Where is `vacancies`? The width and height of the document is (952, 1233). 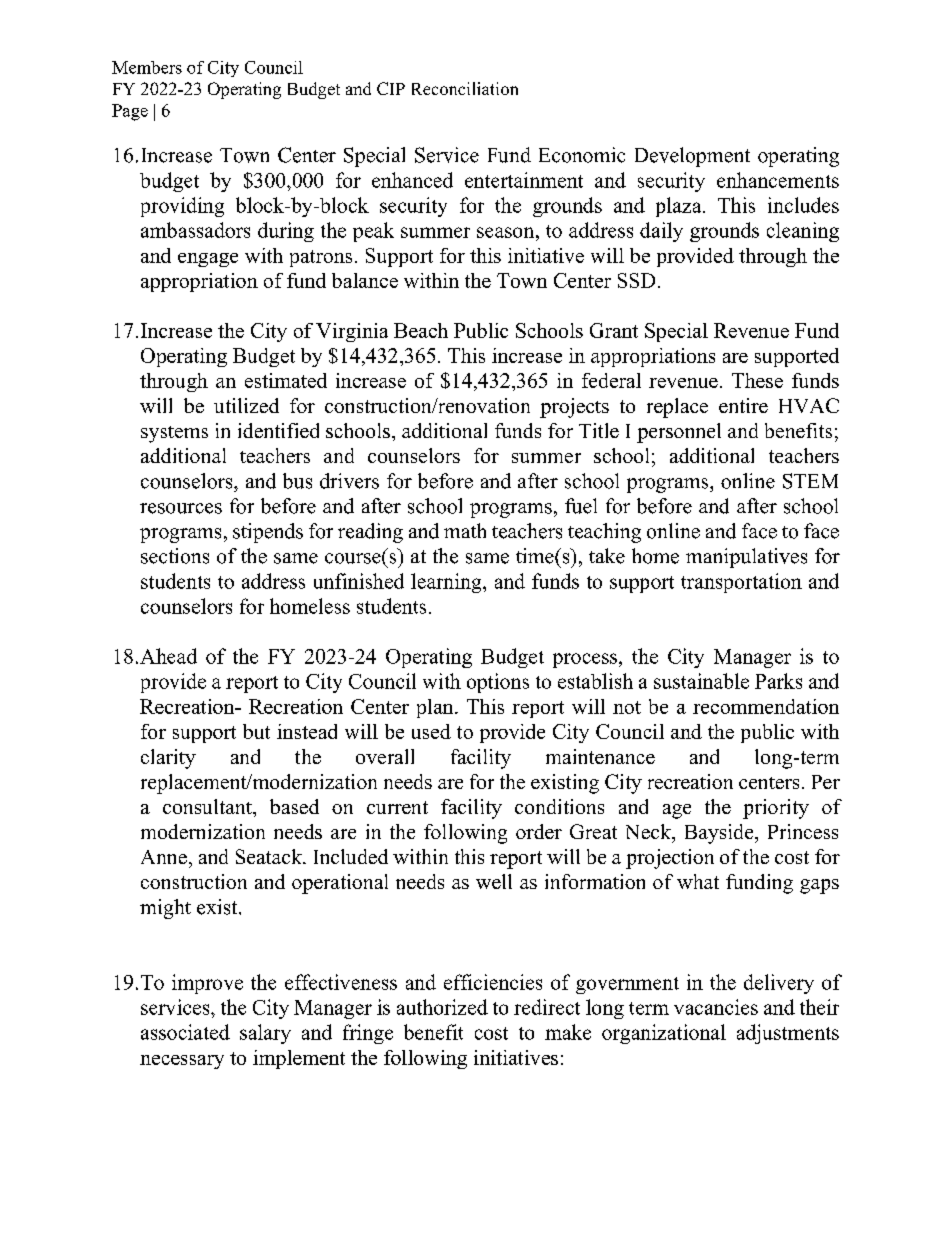
vacancies is located at coordinates (716, 1007).
